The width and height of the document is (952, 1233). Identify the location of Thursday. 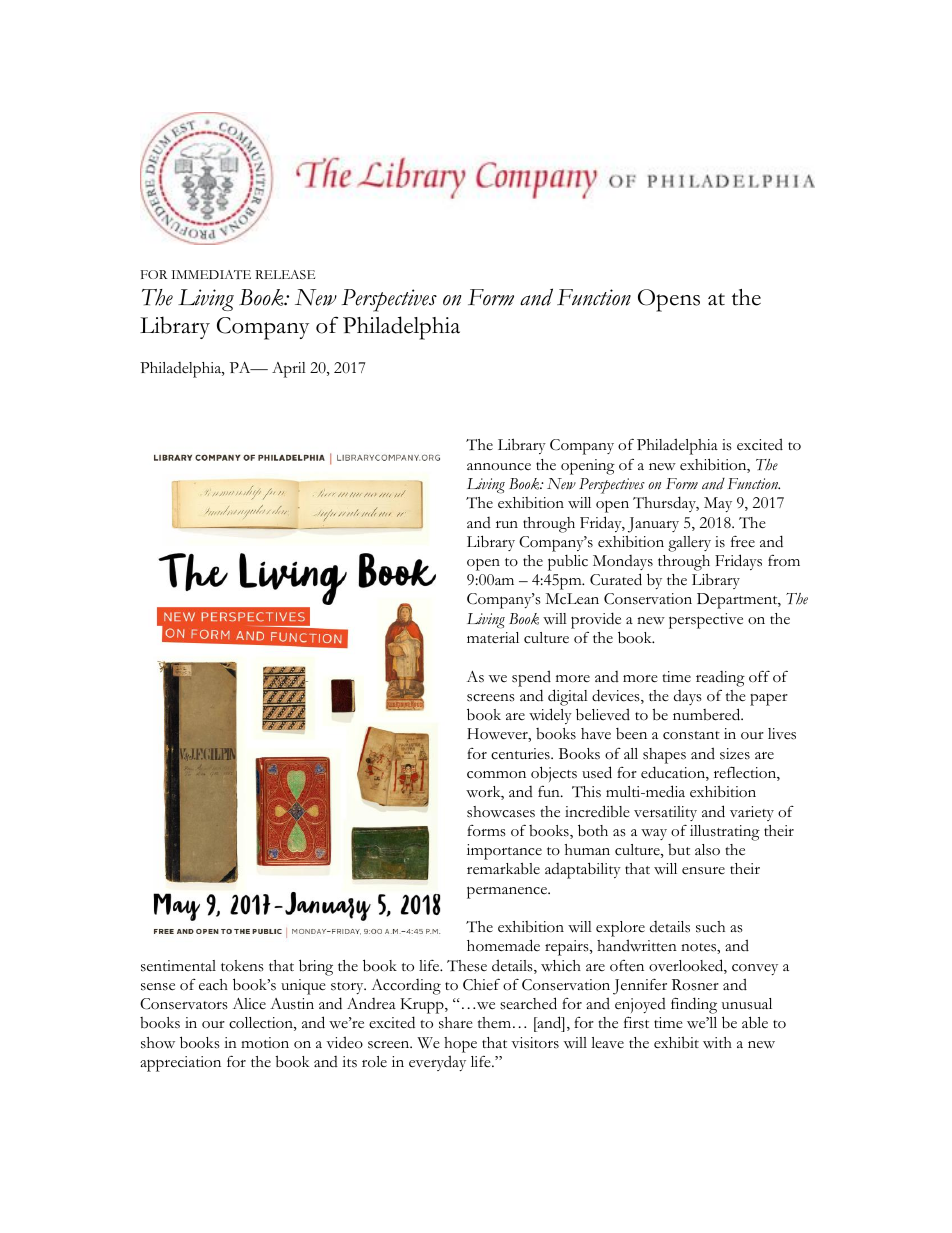
(666, 504).
